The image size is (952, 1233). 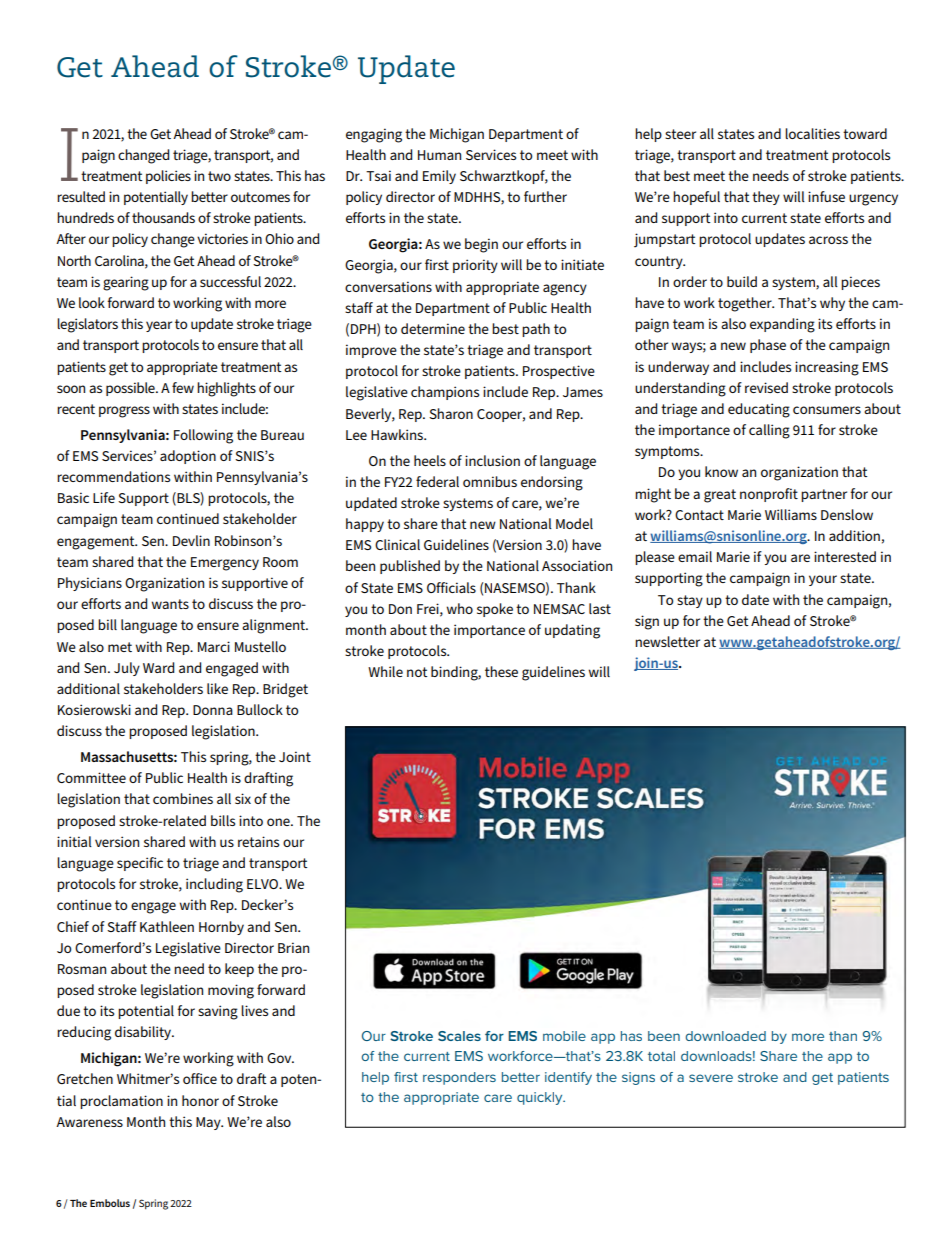 What do you see at coordinates (541, 1098) in the screenshot?
I see `quickly` at bounding box center [541, 1098].
